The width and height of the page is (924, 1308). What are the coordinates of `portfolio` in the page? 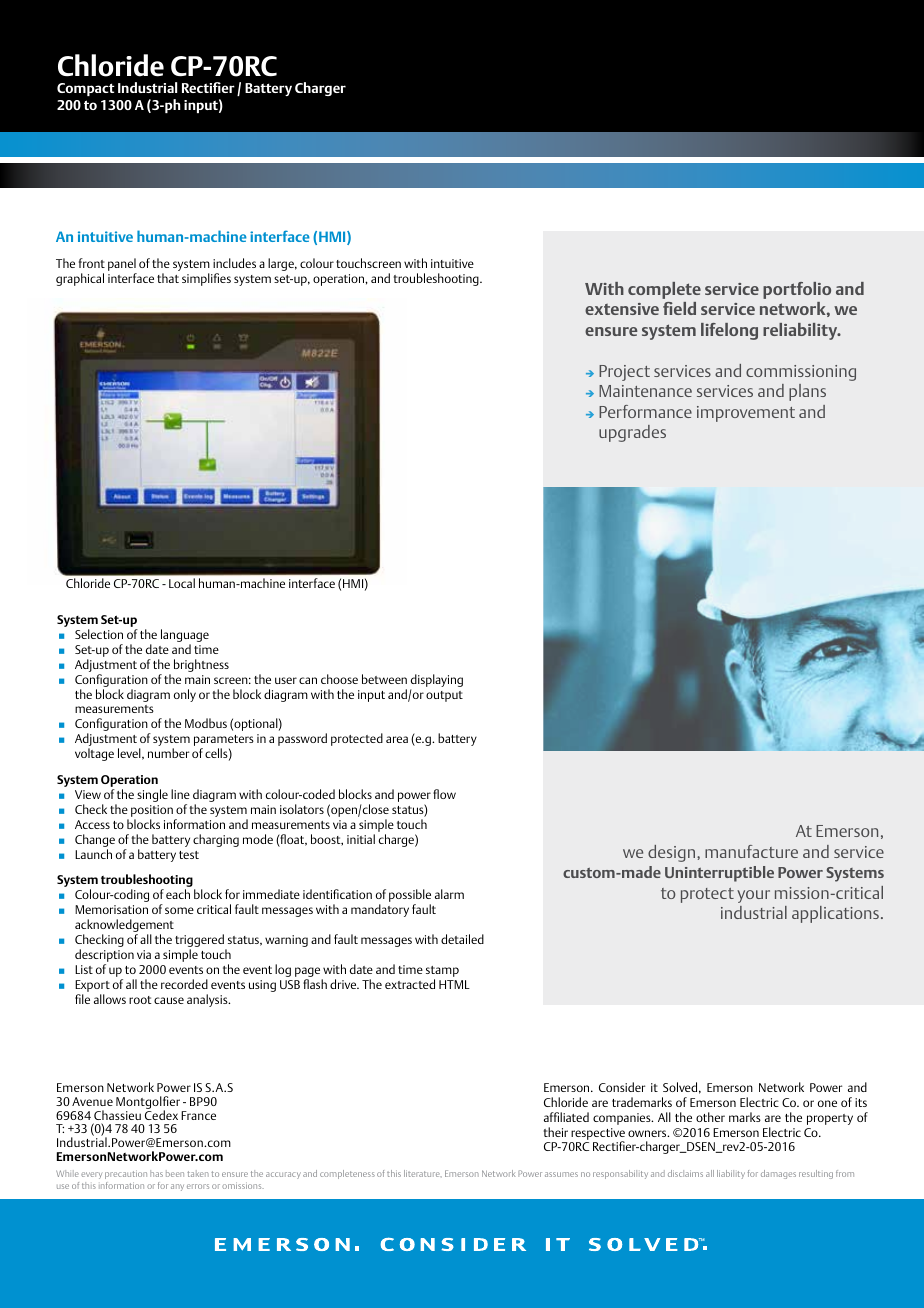 It's located at (797, 290).
